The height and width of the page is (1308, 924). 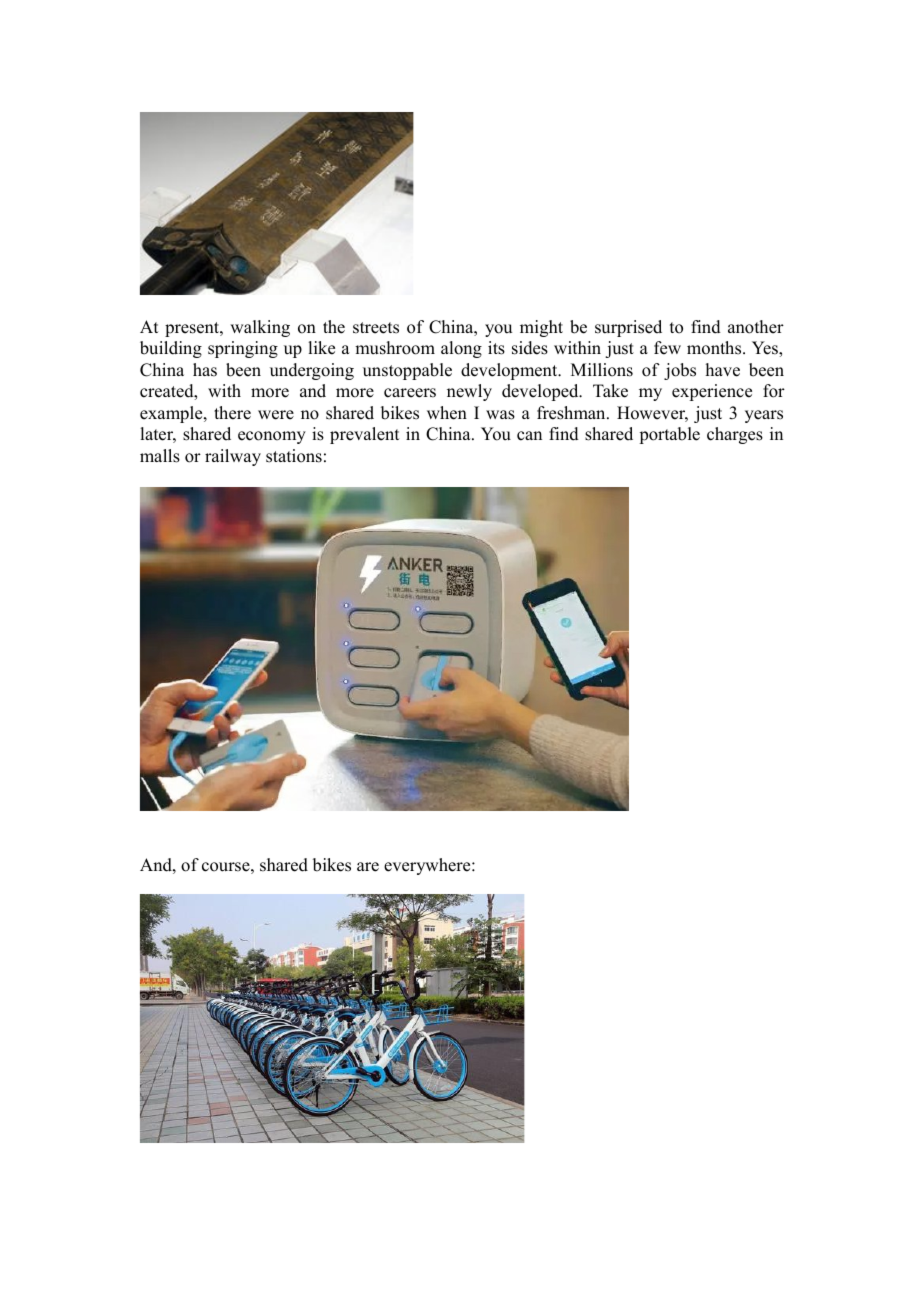 I want to click on springing, so click(x=243, y=349).
